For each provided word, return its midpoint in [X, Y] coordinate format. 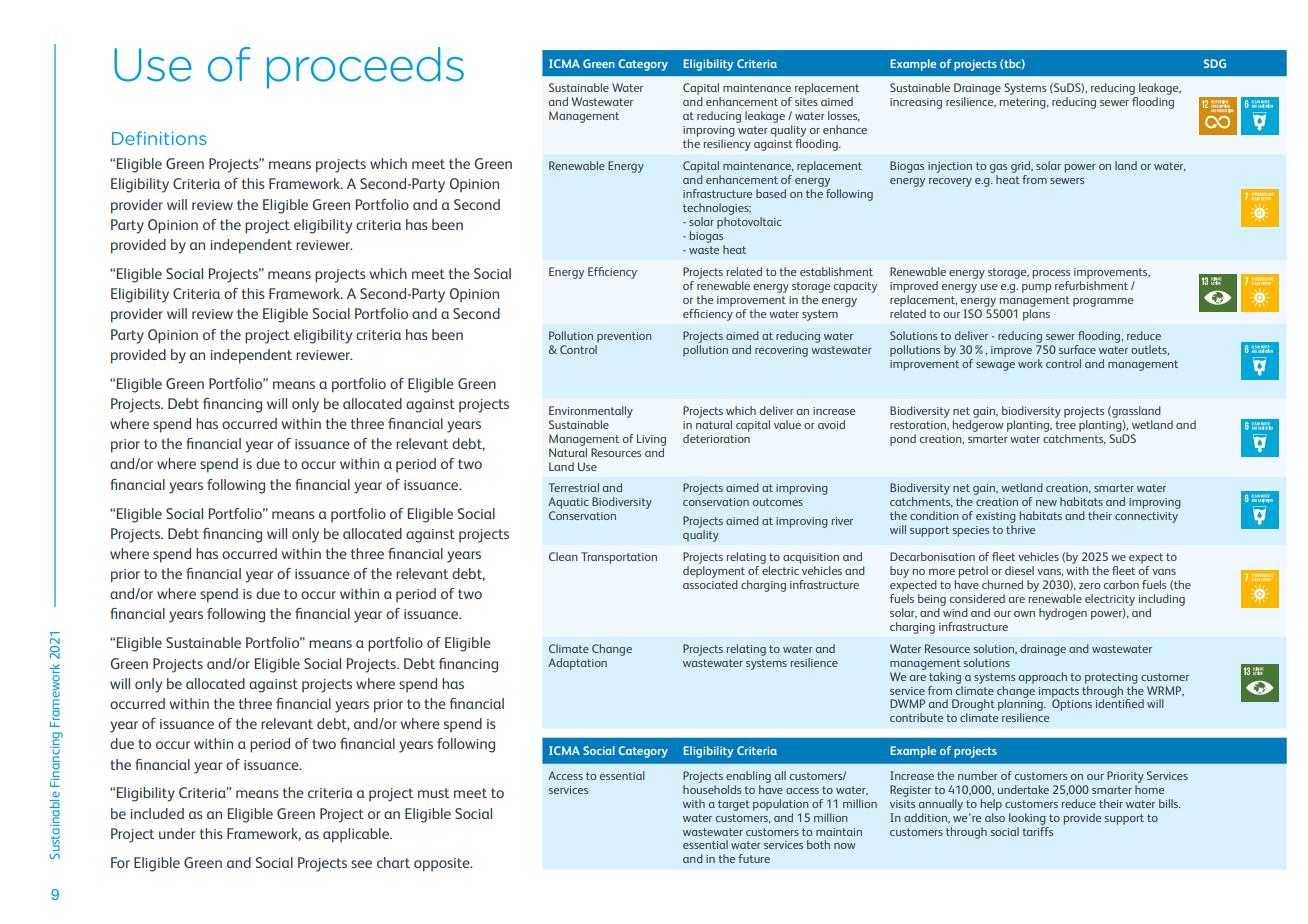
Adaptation [577, 664]
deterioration [716, 437]
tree [1065, 425]
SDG [1215, 63]
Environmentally [591, 412]
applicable [357, 835]
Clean [563, 556]
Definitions [159, 138]
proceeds [365, 68]
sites [806, 102]
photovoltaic [749, 223]
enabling [748, 777]
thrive [1020, 529]
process [1051, 274]
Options [1072, 704]
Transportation [619, 558]
